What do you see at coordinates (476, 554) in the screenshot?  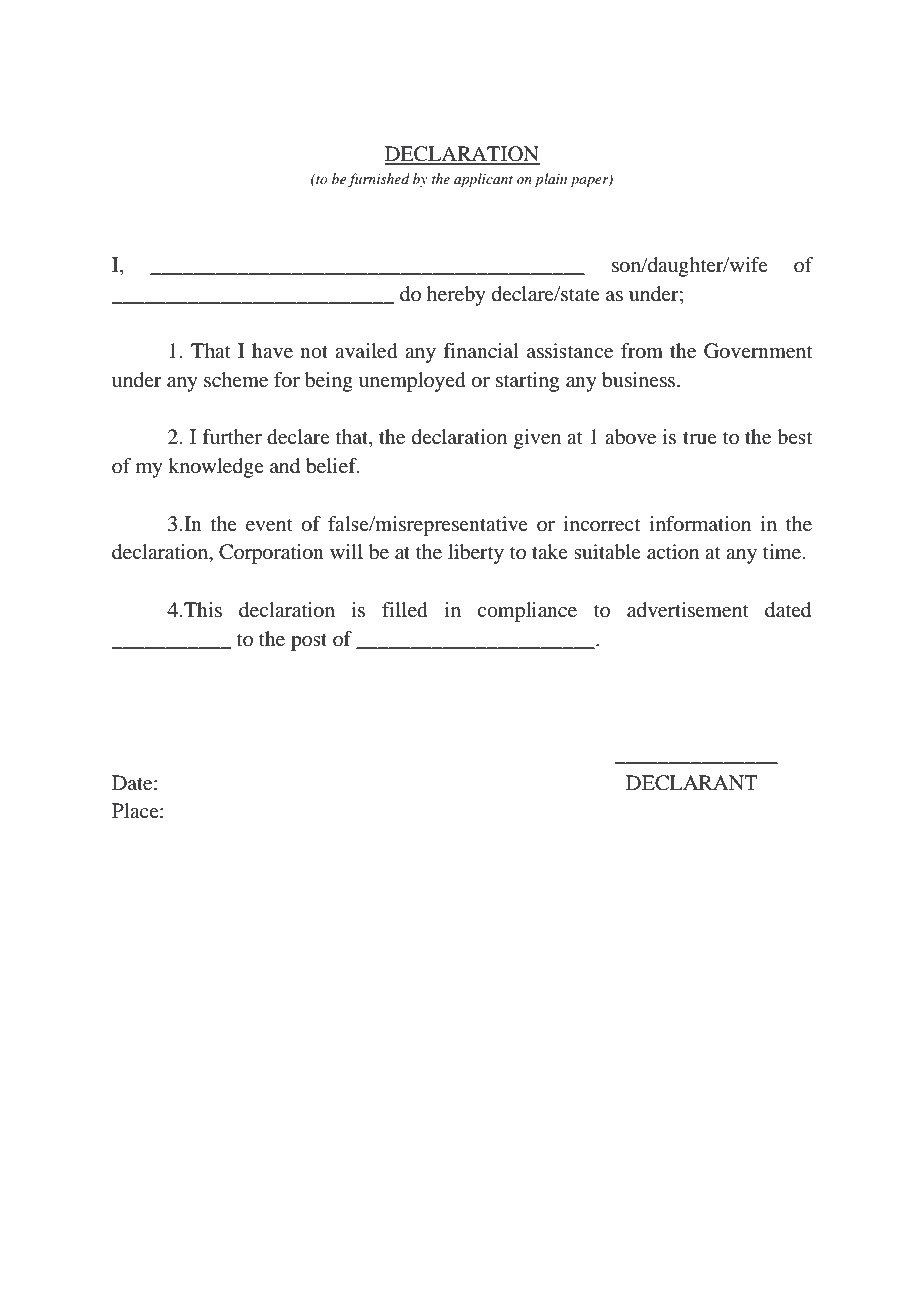 I see `liberty` at bounding box center [476, 554].
